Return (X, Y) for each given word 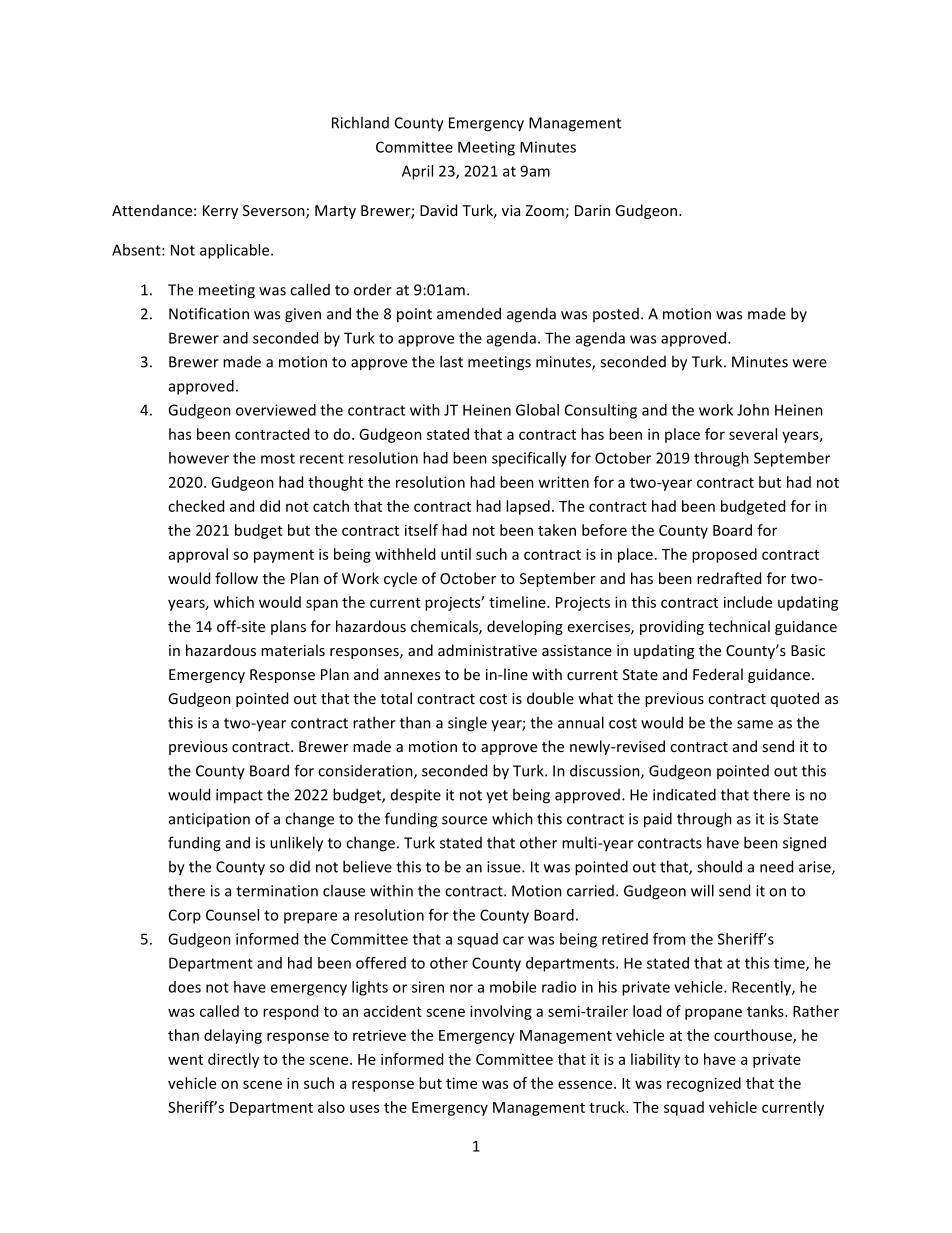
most (278, 458)
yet (497, 796)
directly (233, 1060)
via (511, 210)
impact (239, 796)
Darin (592, 210)
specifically (529, 459)
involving (501, 1012)
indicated (684, 794)
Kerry (220, 212)
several (753, 434)
